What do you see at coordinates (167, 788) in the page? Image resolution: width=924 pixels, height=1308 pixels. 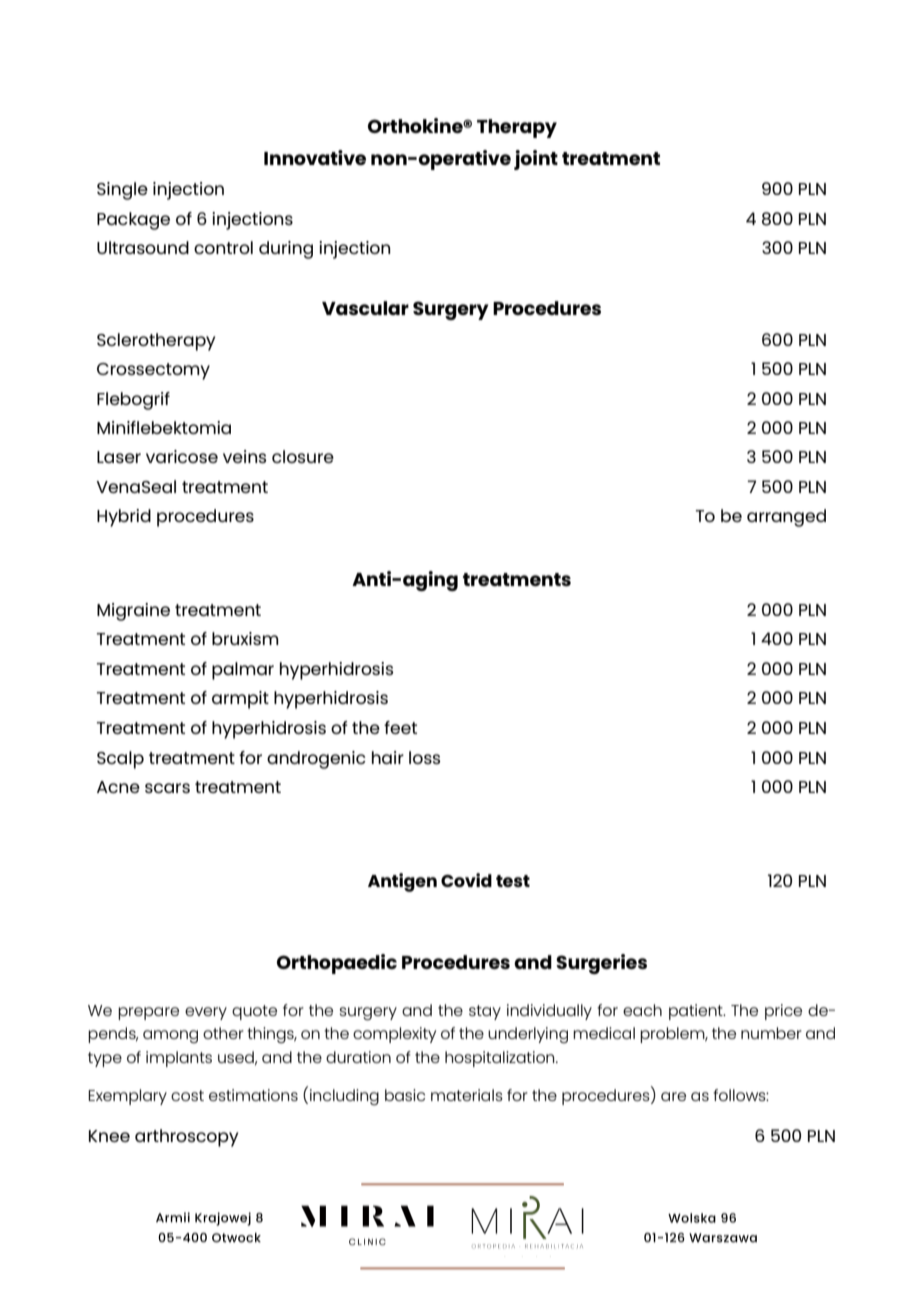 I see `scars` at bounding box center [167, 788].
